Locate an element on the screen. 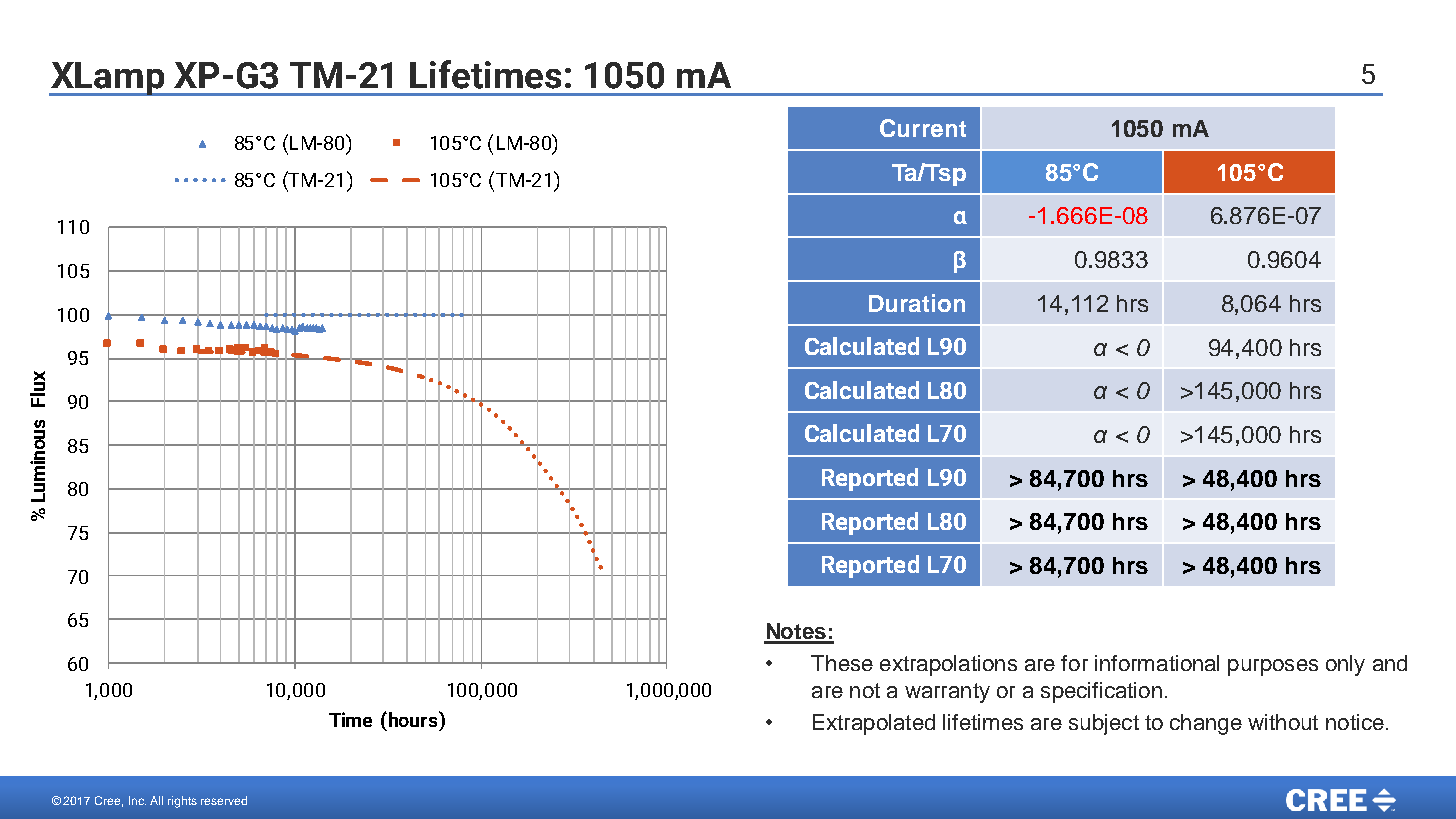 The width and height of the screenshot is (1456, 819). reserved is located at coordinates (224, 800).
